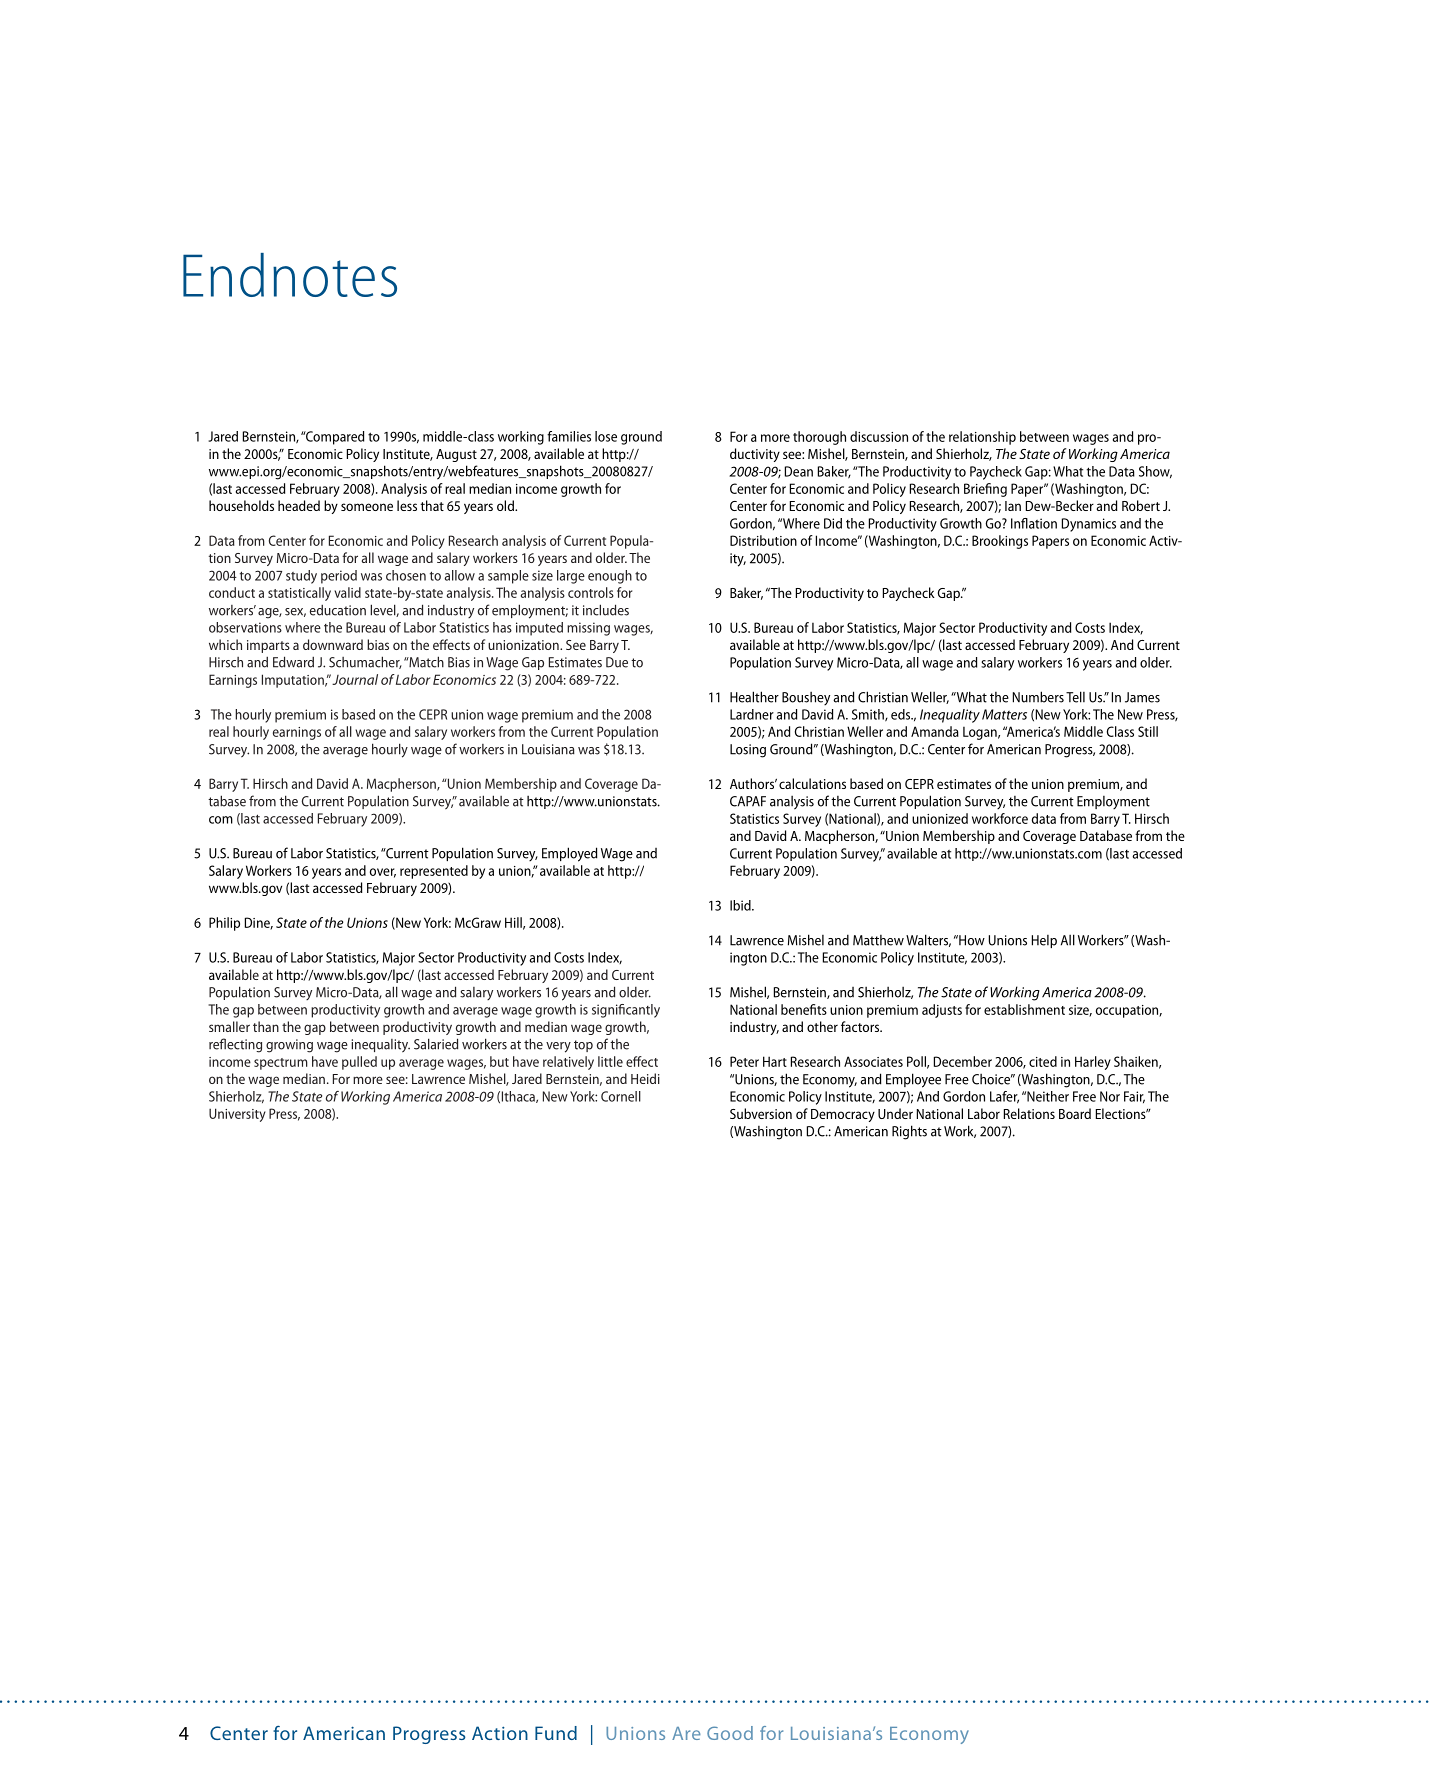  What do you see at coordinates (909, 1132) in the screenshot?
I see `Rights` at bounding box center [909, 1132].
